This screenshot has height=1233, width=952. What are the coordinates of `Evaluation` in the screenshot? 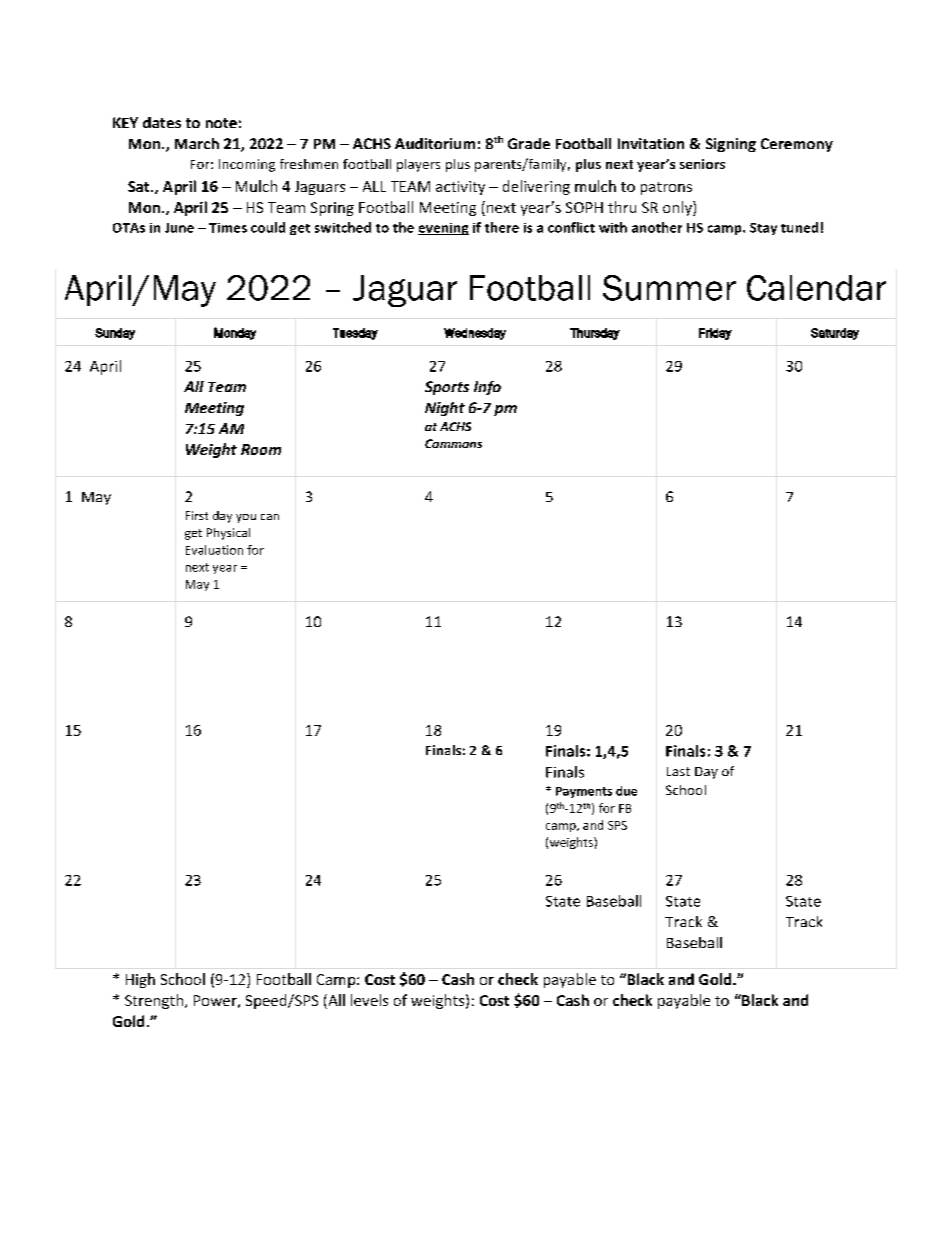 It's located at (214, 550).
